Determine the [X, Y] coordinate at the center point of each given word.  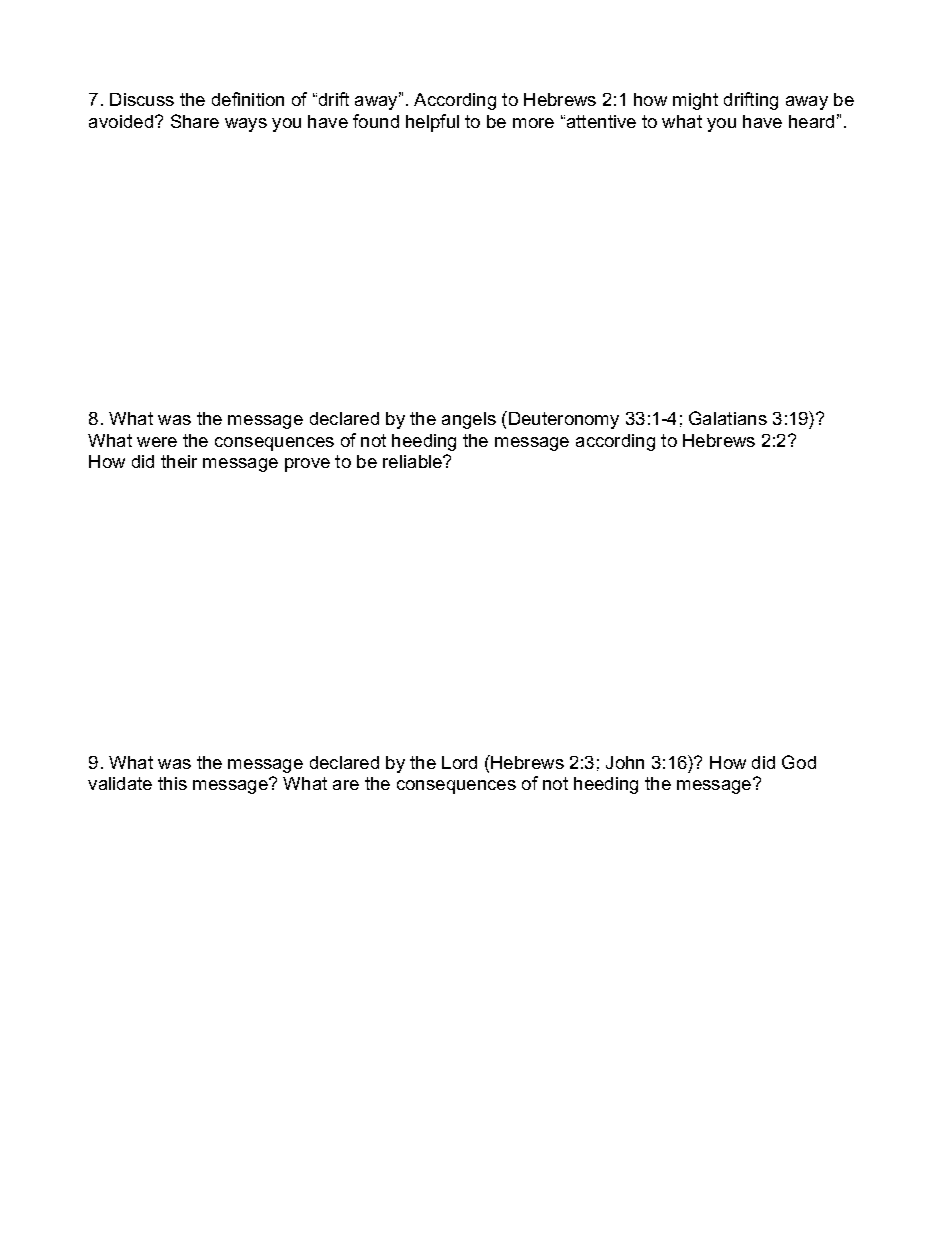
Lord [459, 762]
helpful [432, 123]
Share [195, 121]
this [172, 783]
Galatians [728, 418]
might [695, 101]
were [157, 442]
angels [469, 420]
